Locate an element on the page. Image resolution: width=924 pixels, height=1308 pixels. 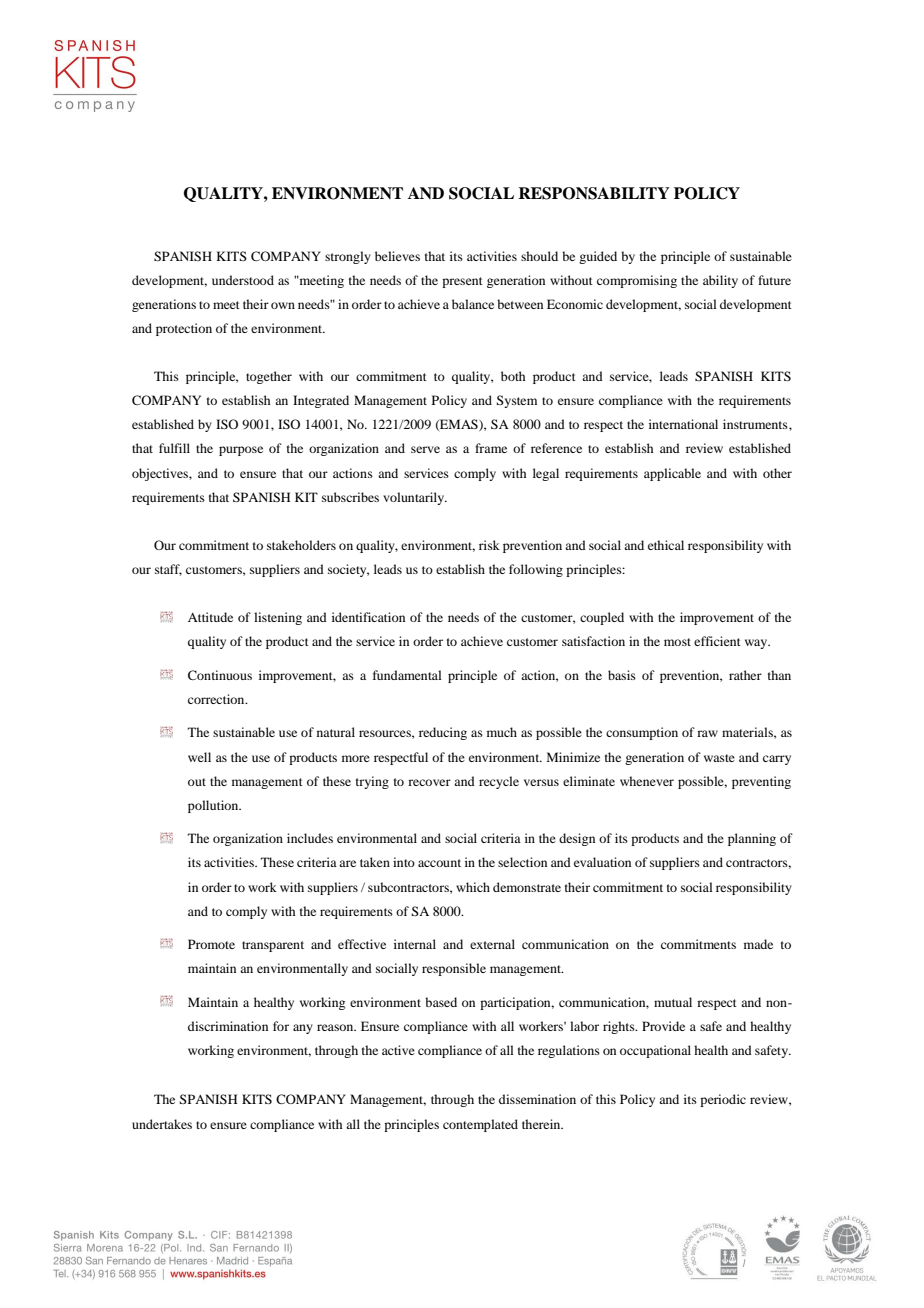
undertakes is located at coordinates (162, 1124).
